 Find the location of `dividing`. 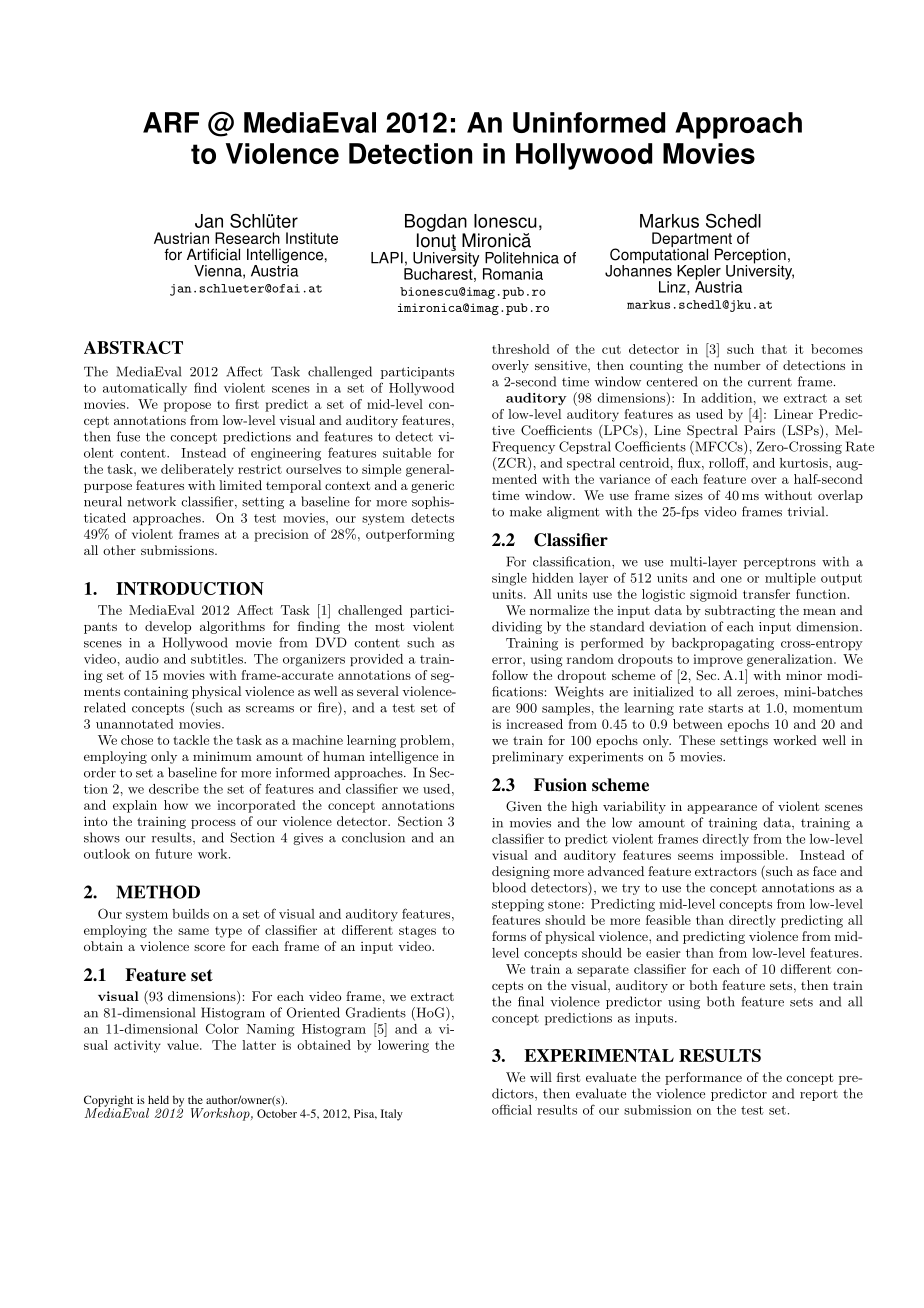

dividing is located at coordinates (517, 627).
